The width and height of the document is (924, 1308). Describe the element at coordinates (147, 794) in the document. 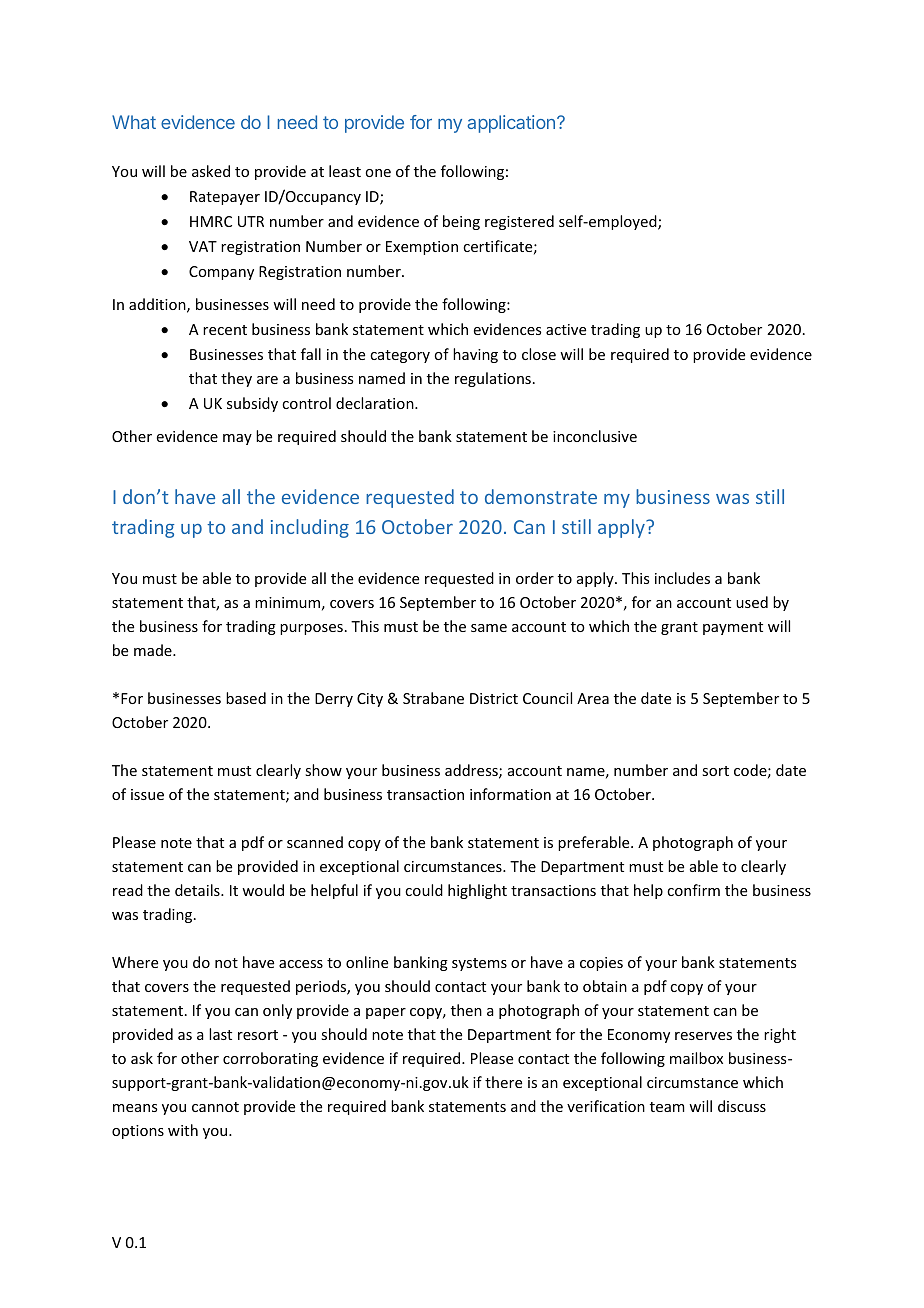

I see `issue` at that location.
